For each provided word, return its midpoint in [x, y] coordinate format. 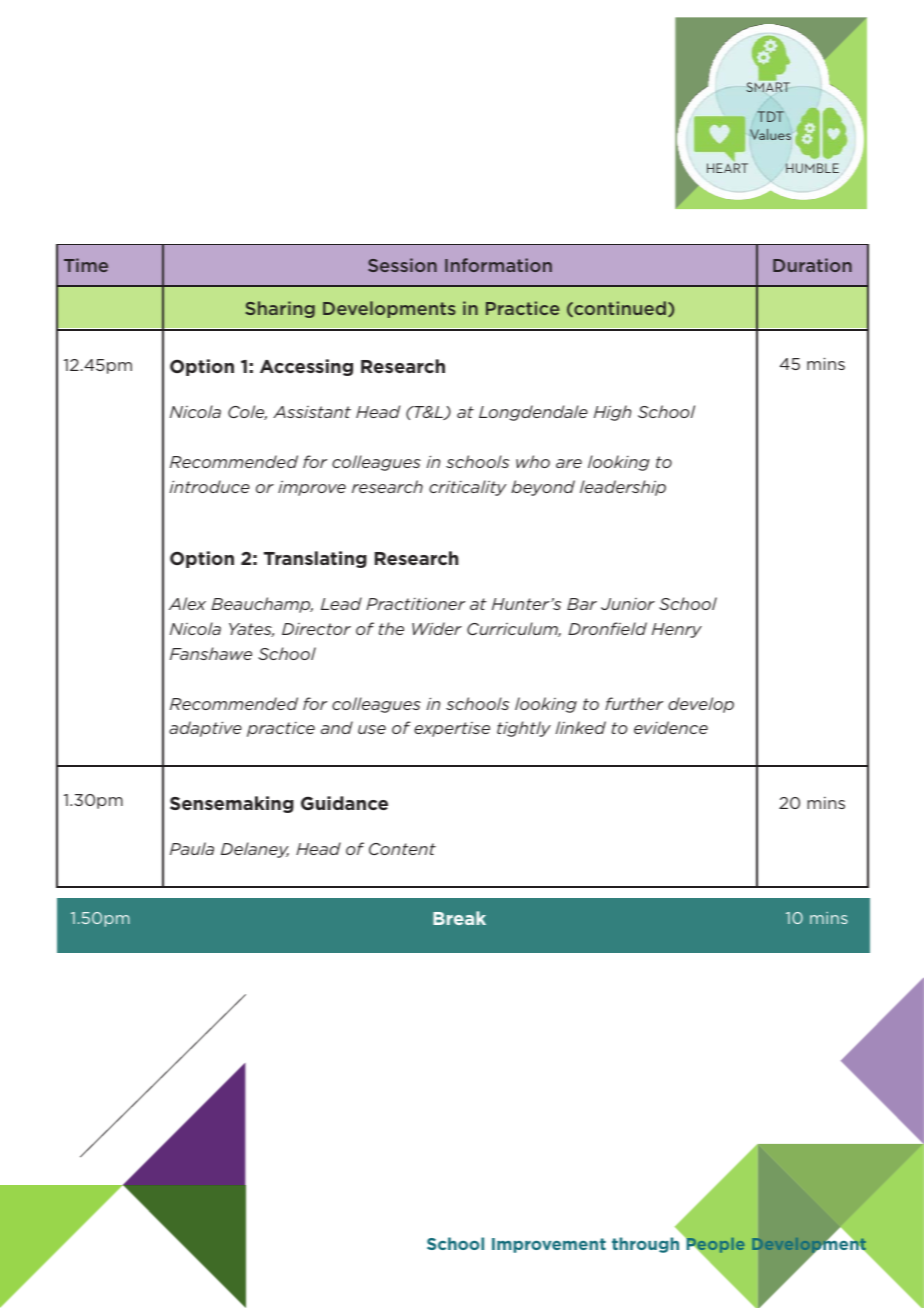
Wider [437, 628]
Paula [192, 848]
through [645, 1245]
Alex [187, 603]
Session [402, 265]
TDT [770, 116]
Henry [677, 630]
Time [86, 265]
